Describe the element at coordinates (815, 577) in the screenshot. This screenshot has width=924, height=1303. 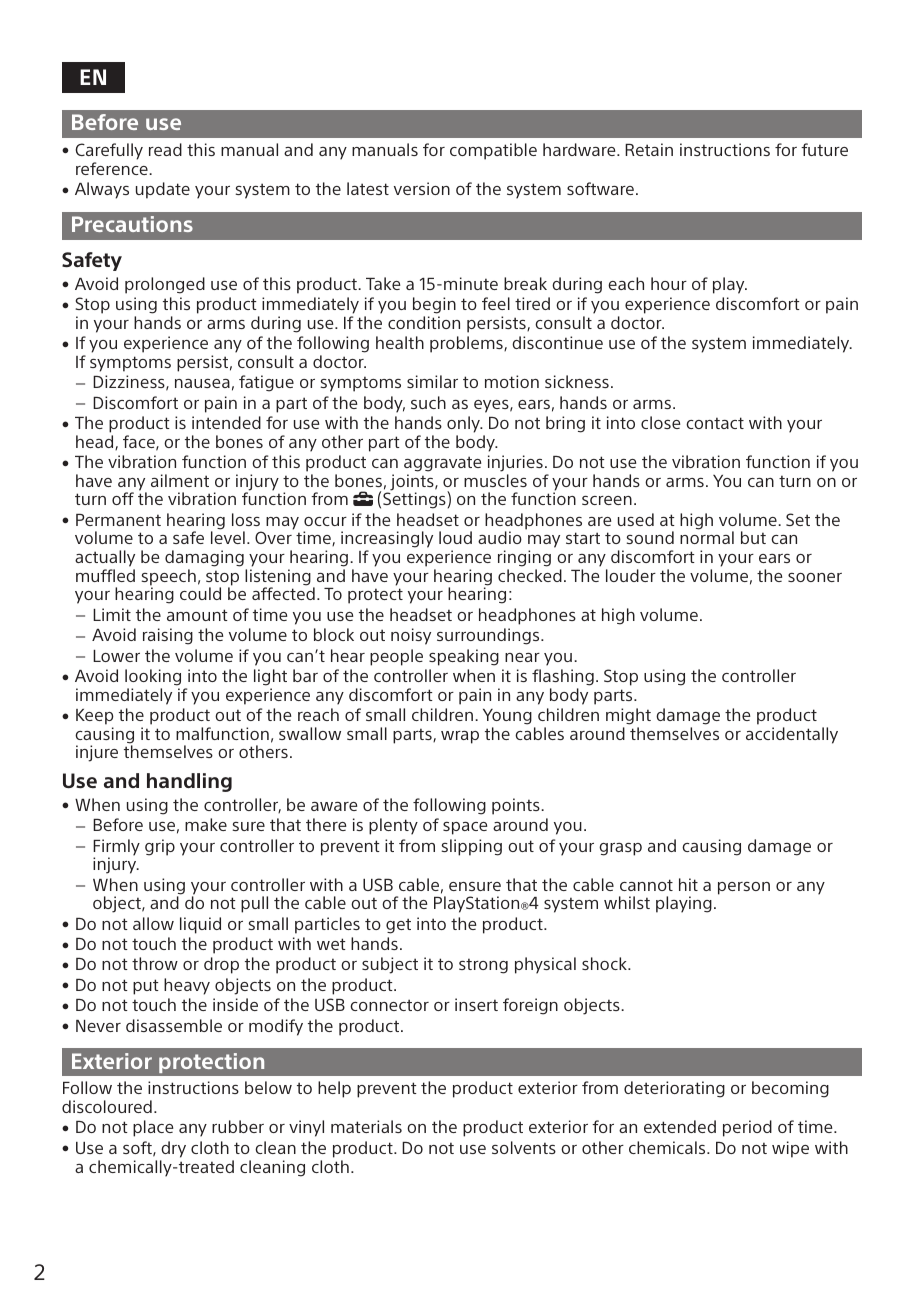
I see `sooner` at that location.
